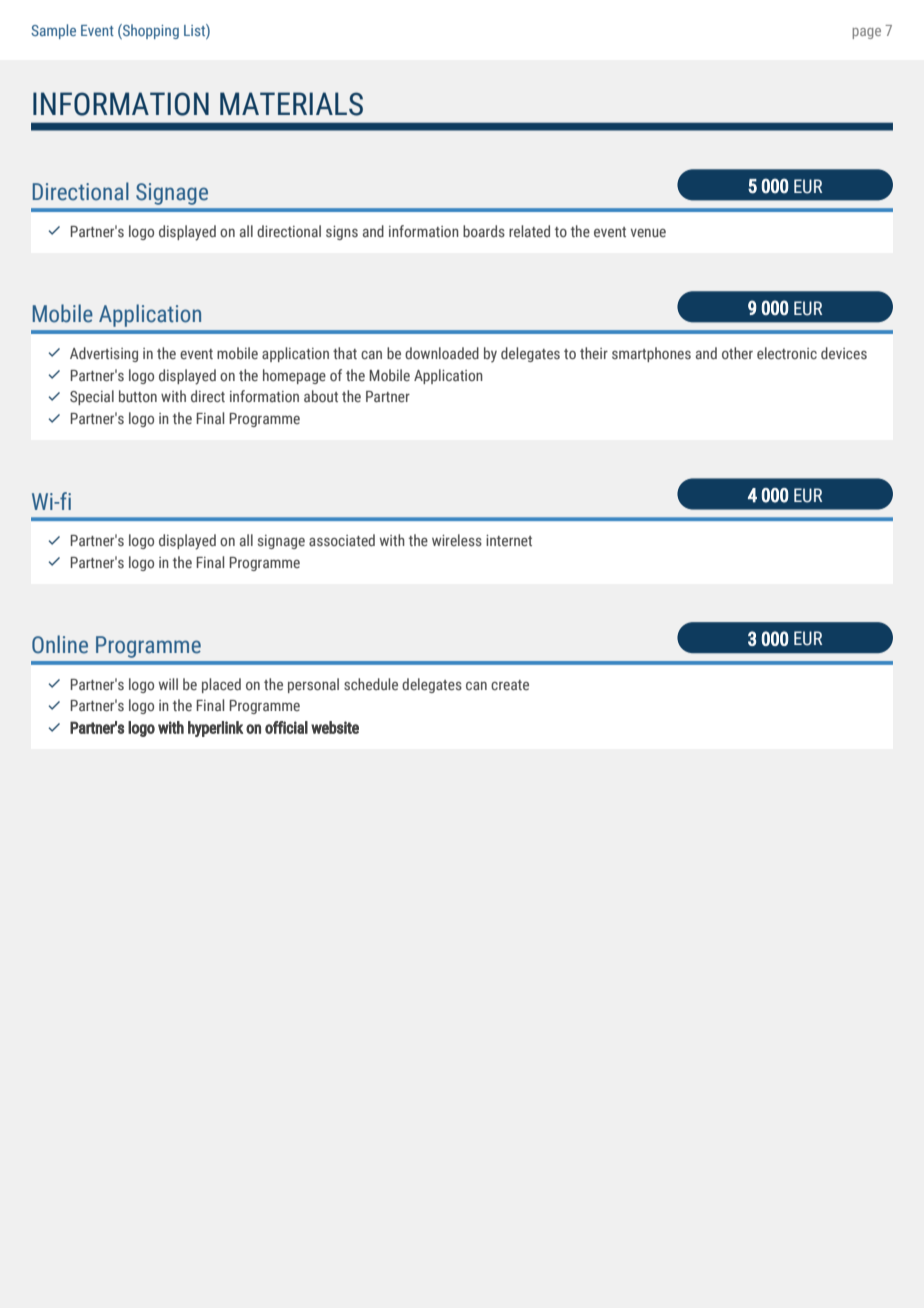 The height and width of the screenshot is (1308, 924). Describe the element at coordinates (92, 397) in the screenshot. I see `Special` at that location.
